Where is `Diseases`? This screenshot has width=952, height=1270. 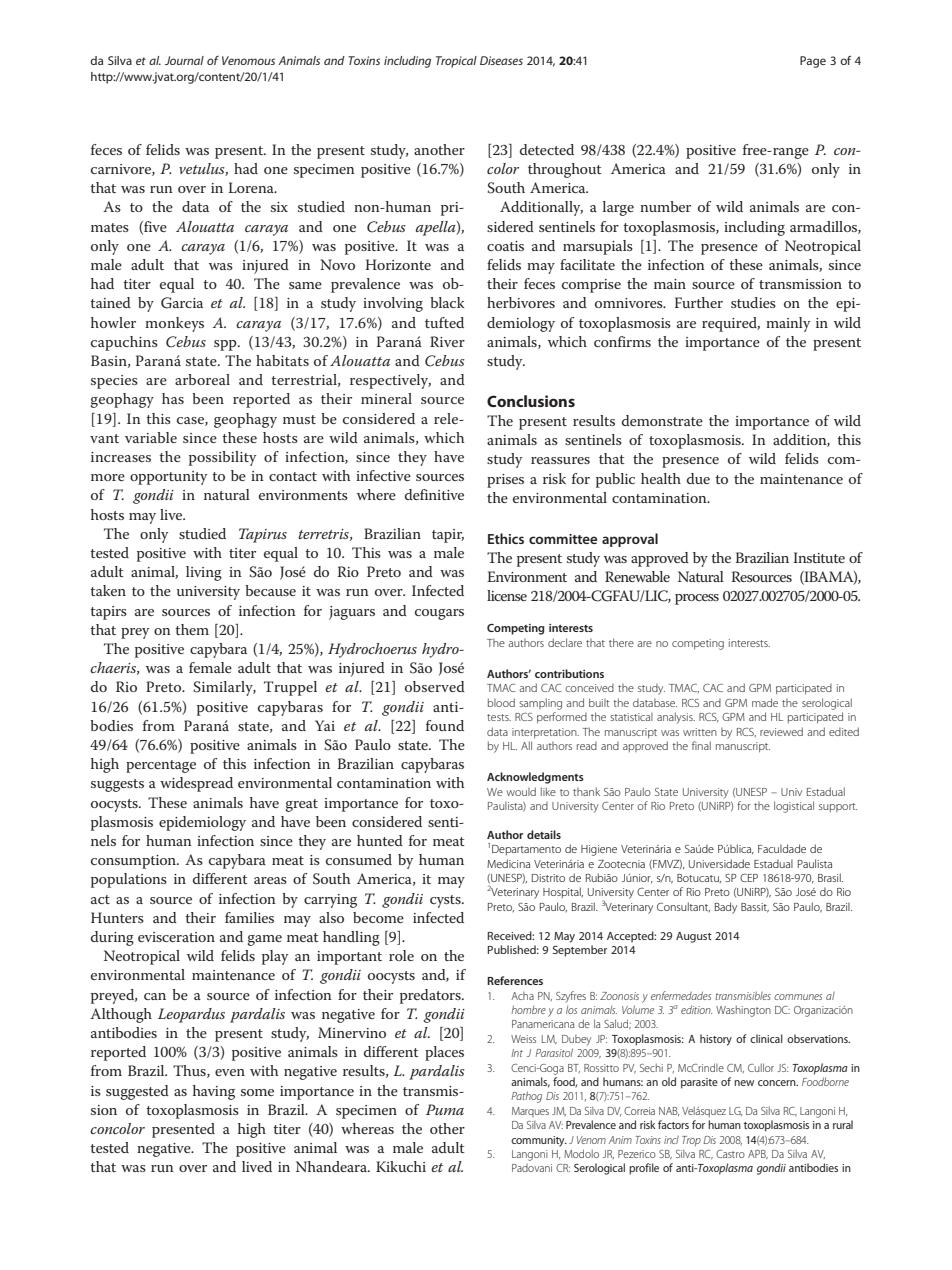
Diseases is located at coordinates (501, 60).
